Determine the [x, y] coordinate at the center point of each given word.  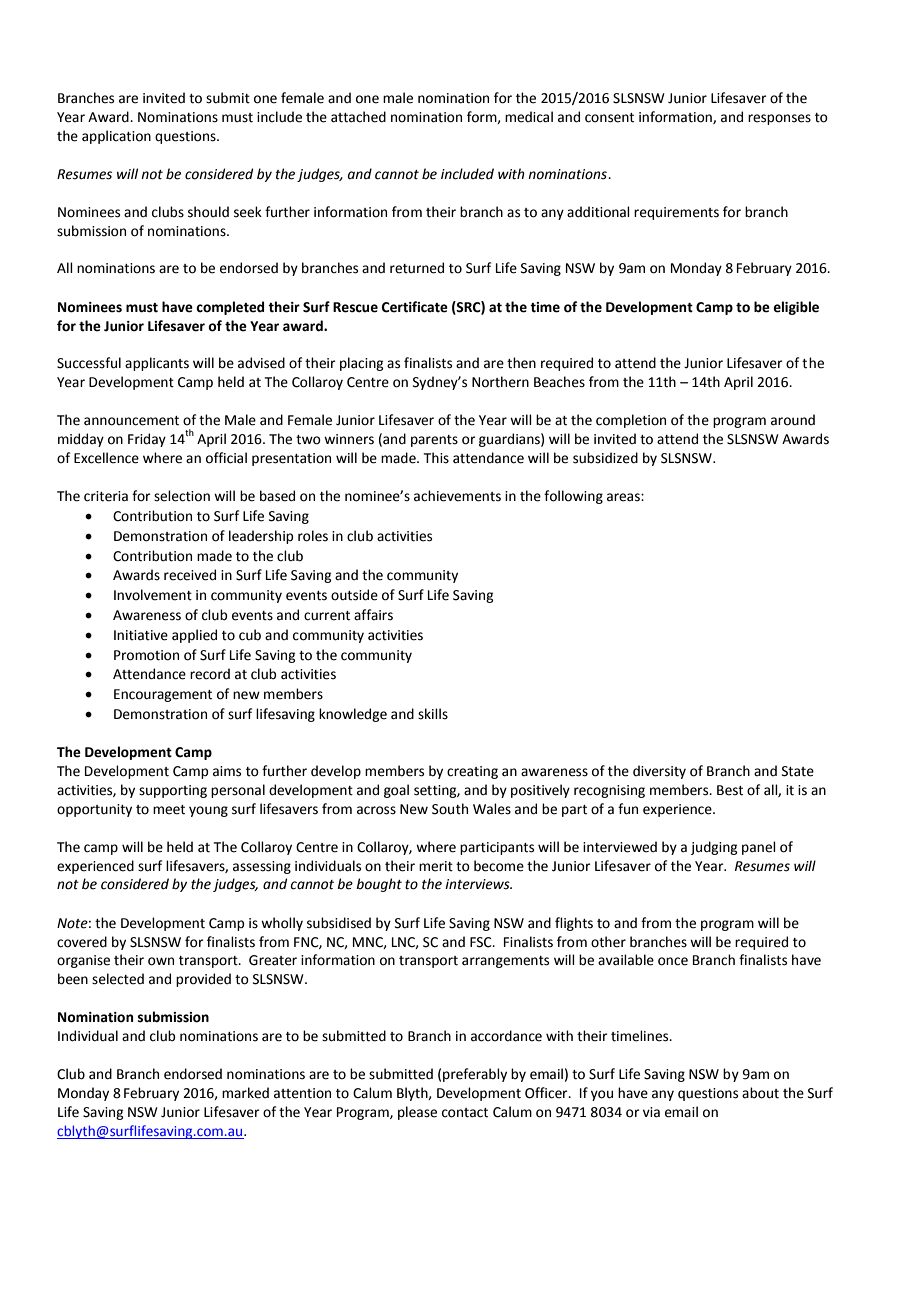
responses [779, 119]
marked [245, 1093]
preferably [475, 1075]
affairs [373, 615]
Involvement [153, 595]
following [573, 497]
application [116, 137]
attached [358, 117]
